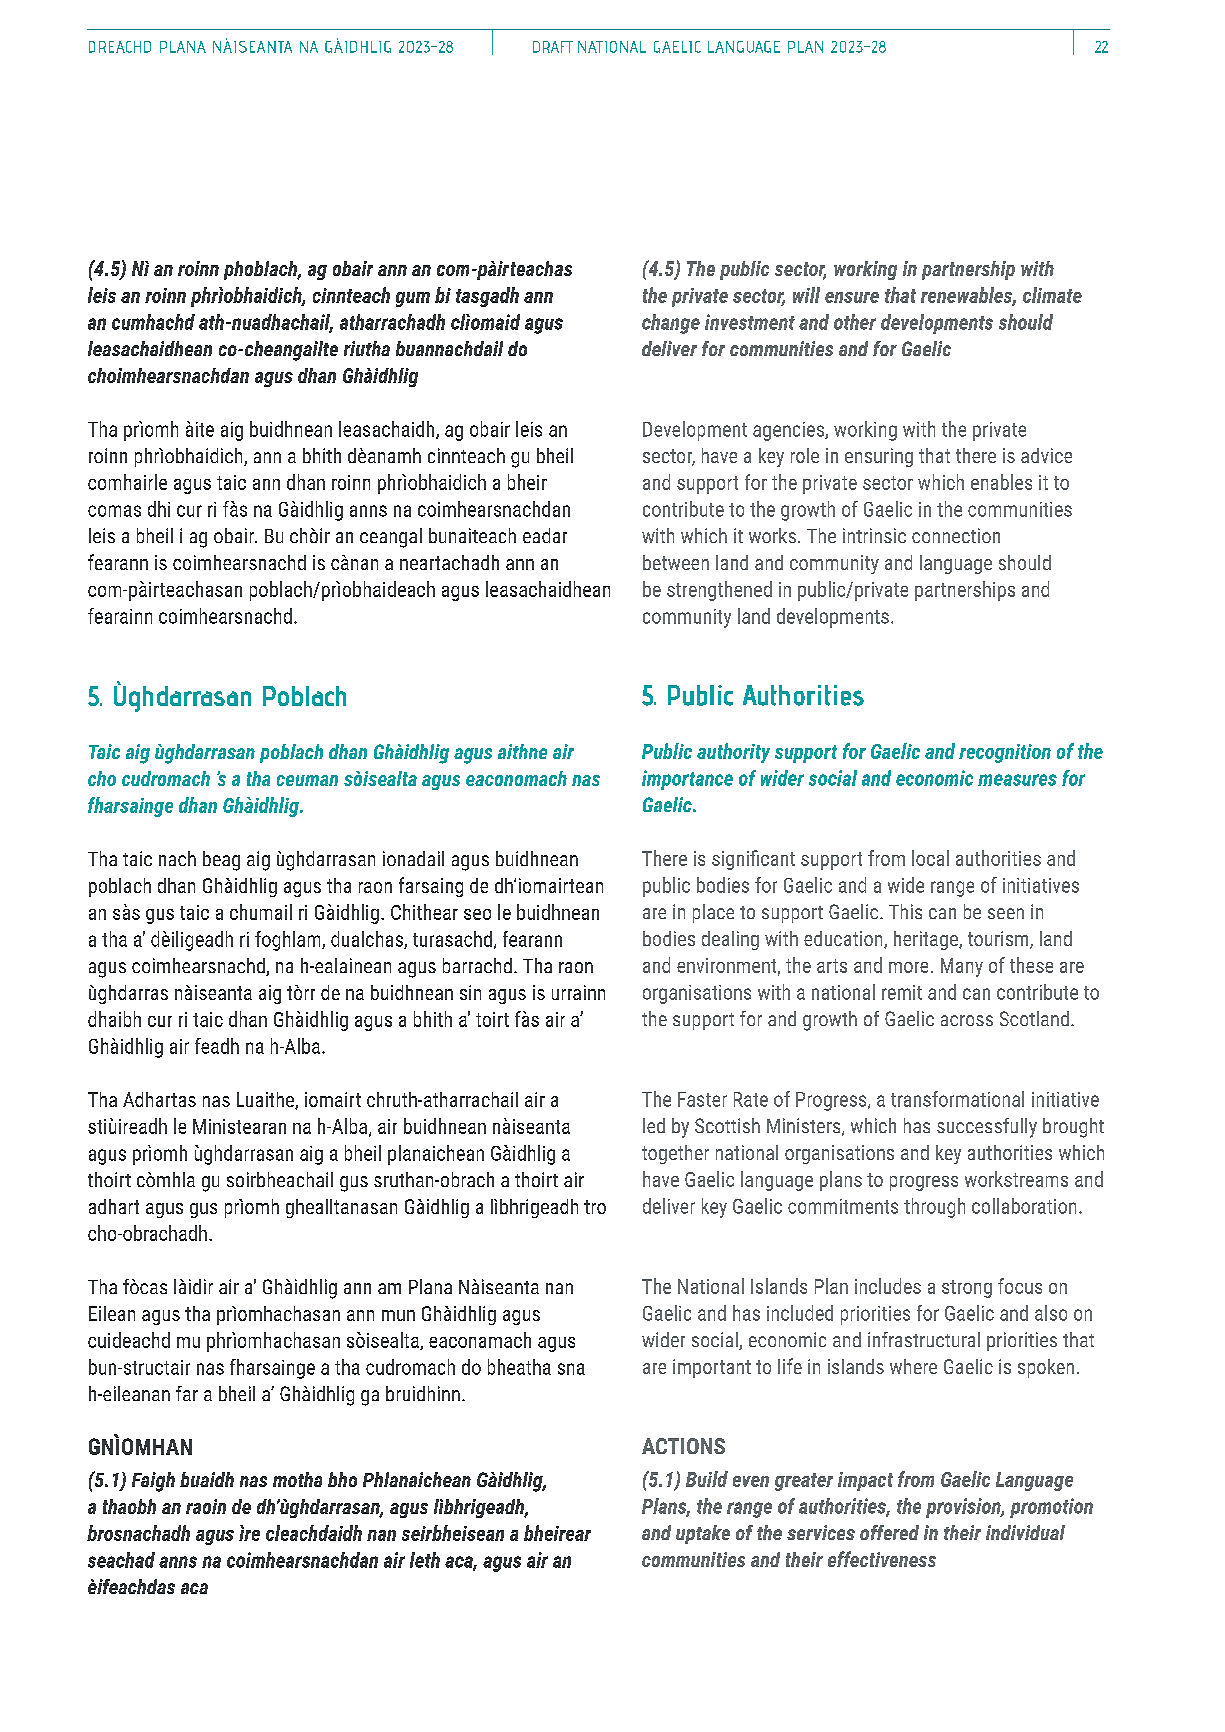 Image resolution: width=1225 pixels, height=1732 pixels. What do you see at coordinates (703, 1534) in the screenshot?
I see `uptake` at bounding box center [703, 1534].
